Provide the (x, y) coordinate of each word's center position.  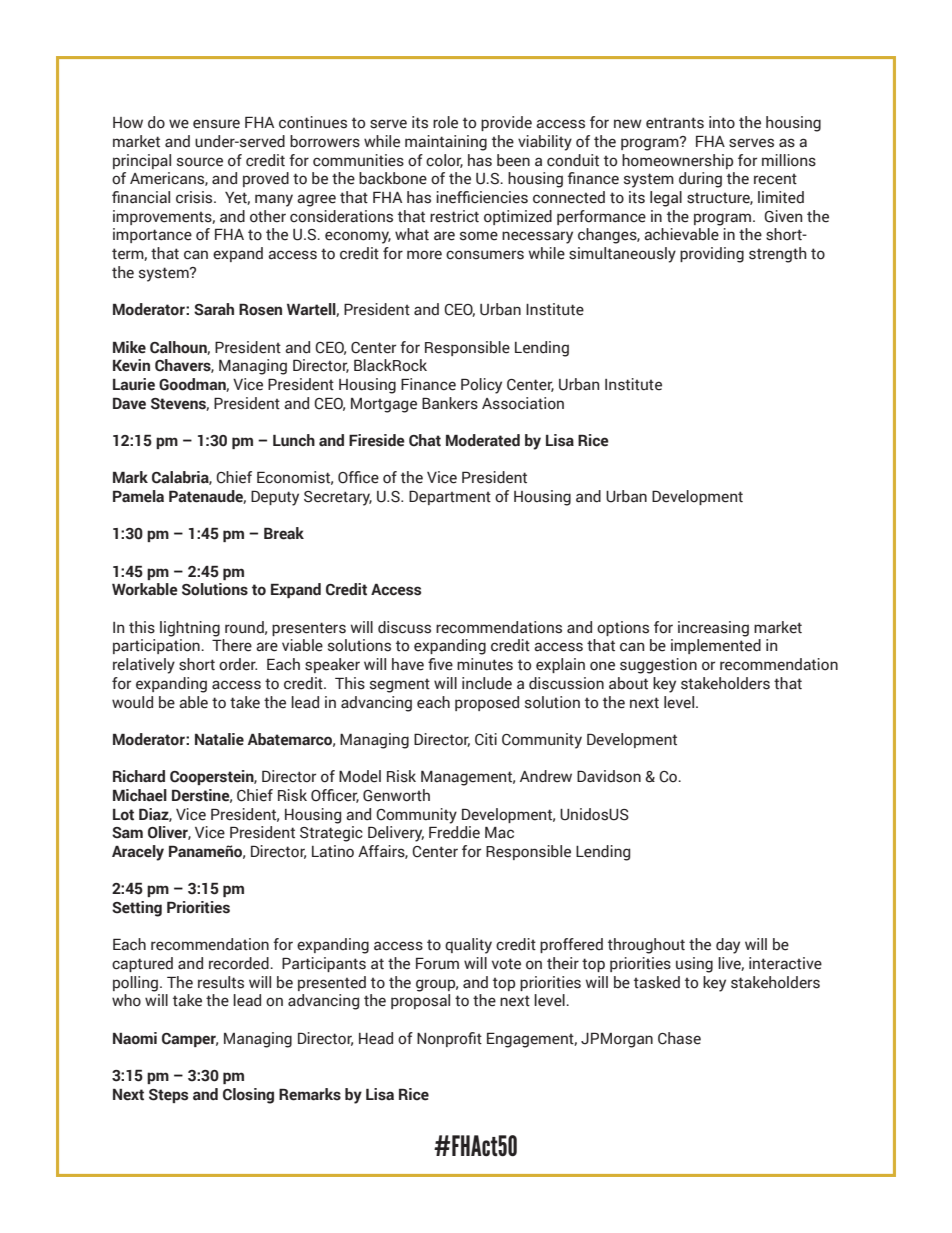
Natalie (219, 739)
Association (523, 403)
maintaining (446, 143)
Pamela (138, 496)
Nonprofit (449, 1039)
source (200, 162)
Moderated (483, 440)
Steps (168, 1096)
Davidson (609, 776)
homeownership (677, 161)
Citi (486, 739)
